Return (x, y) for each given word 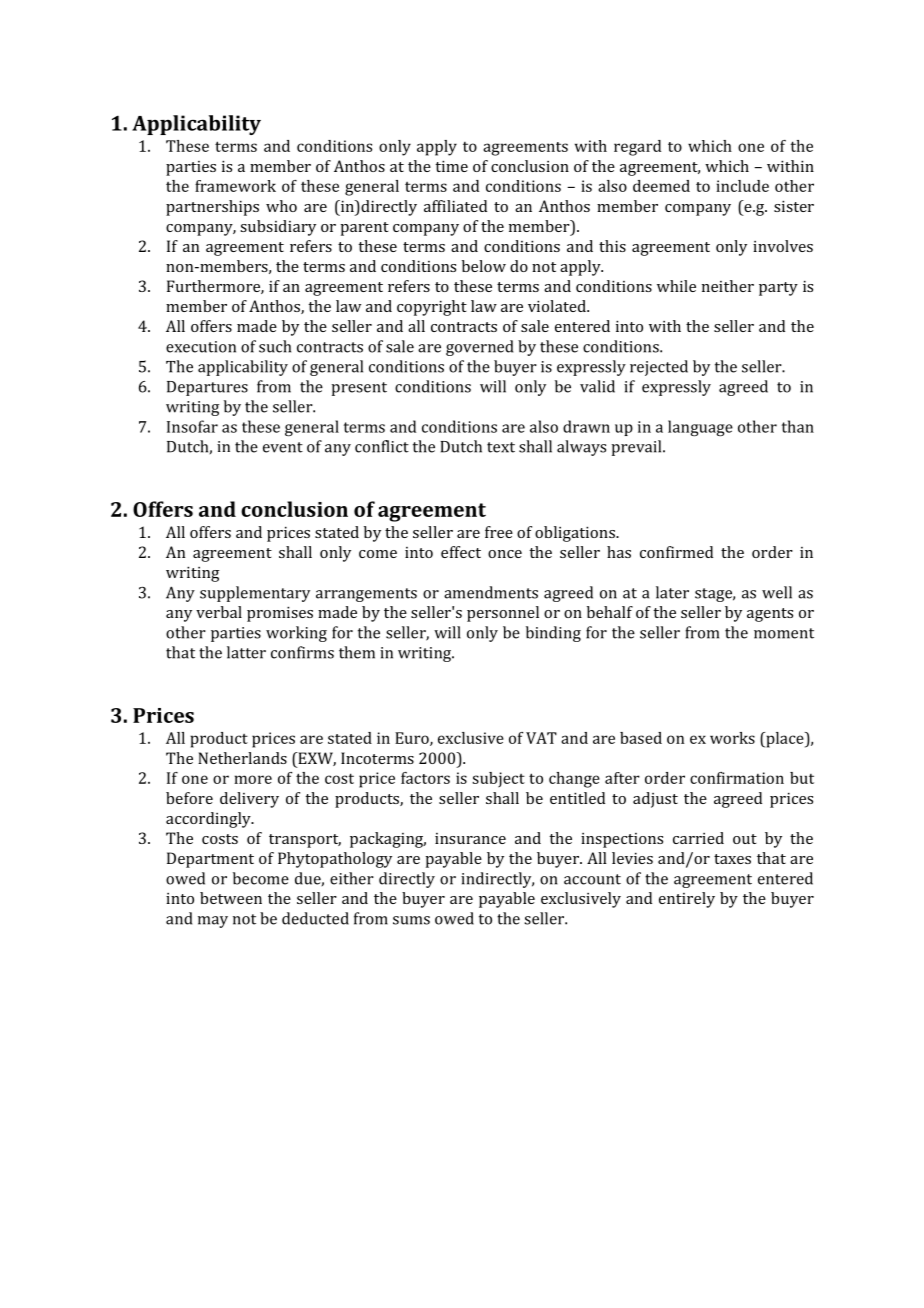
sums (411, 920)
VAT (541, 738)
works (732, 738)
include (742, 186)
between (231, 898)
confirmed (676, 552)
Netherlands (242, 758)
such (275, 346)
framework (235, 186)
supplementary (255, 594)
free (499, 532)
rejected (659, 368)
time (451, 166)
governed (479, 348)
